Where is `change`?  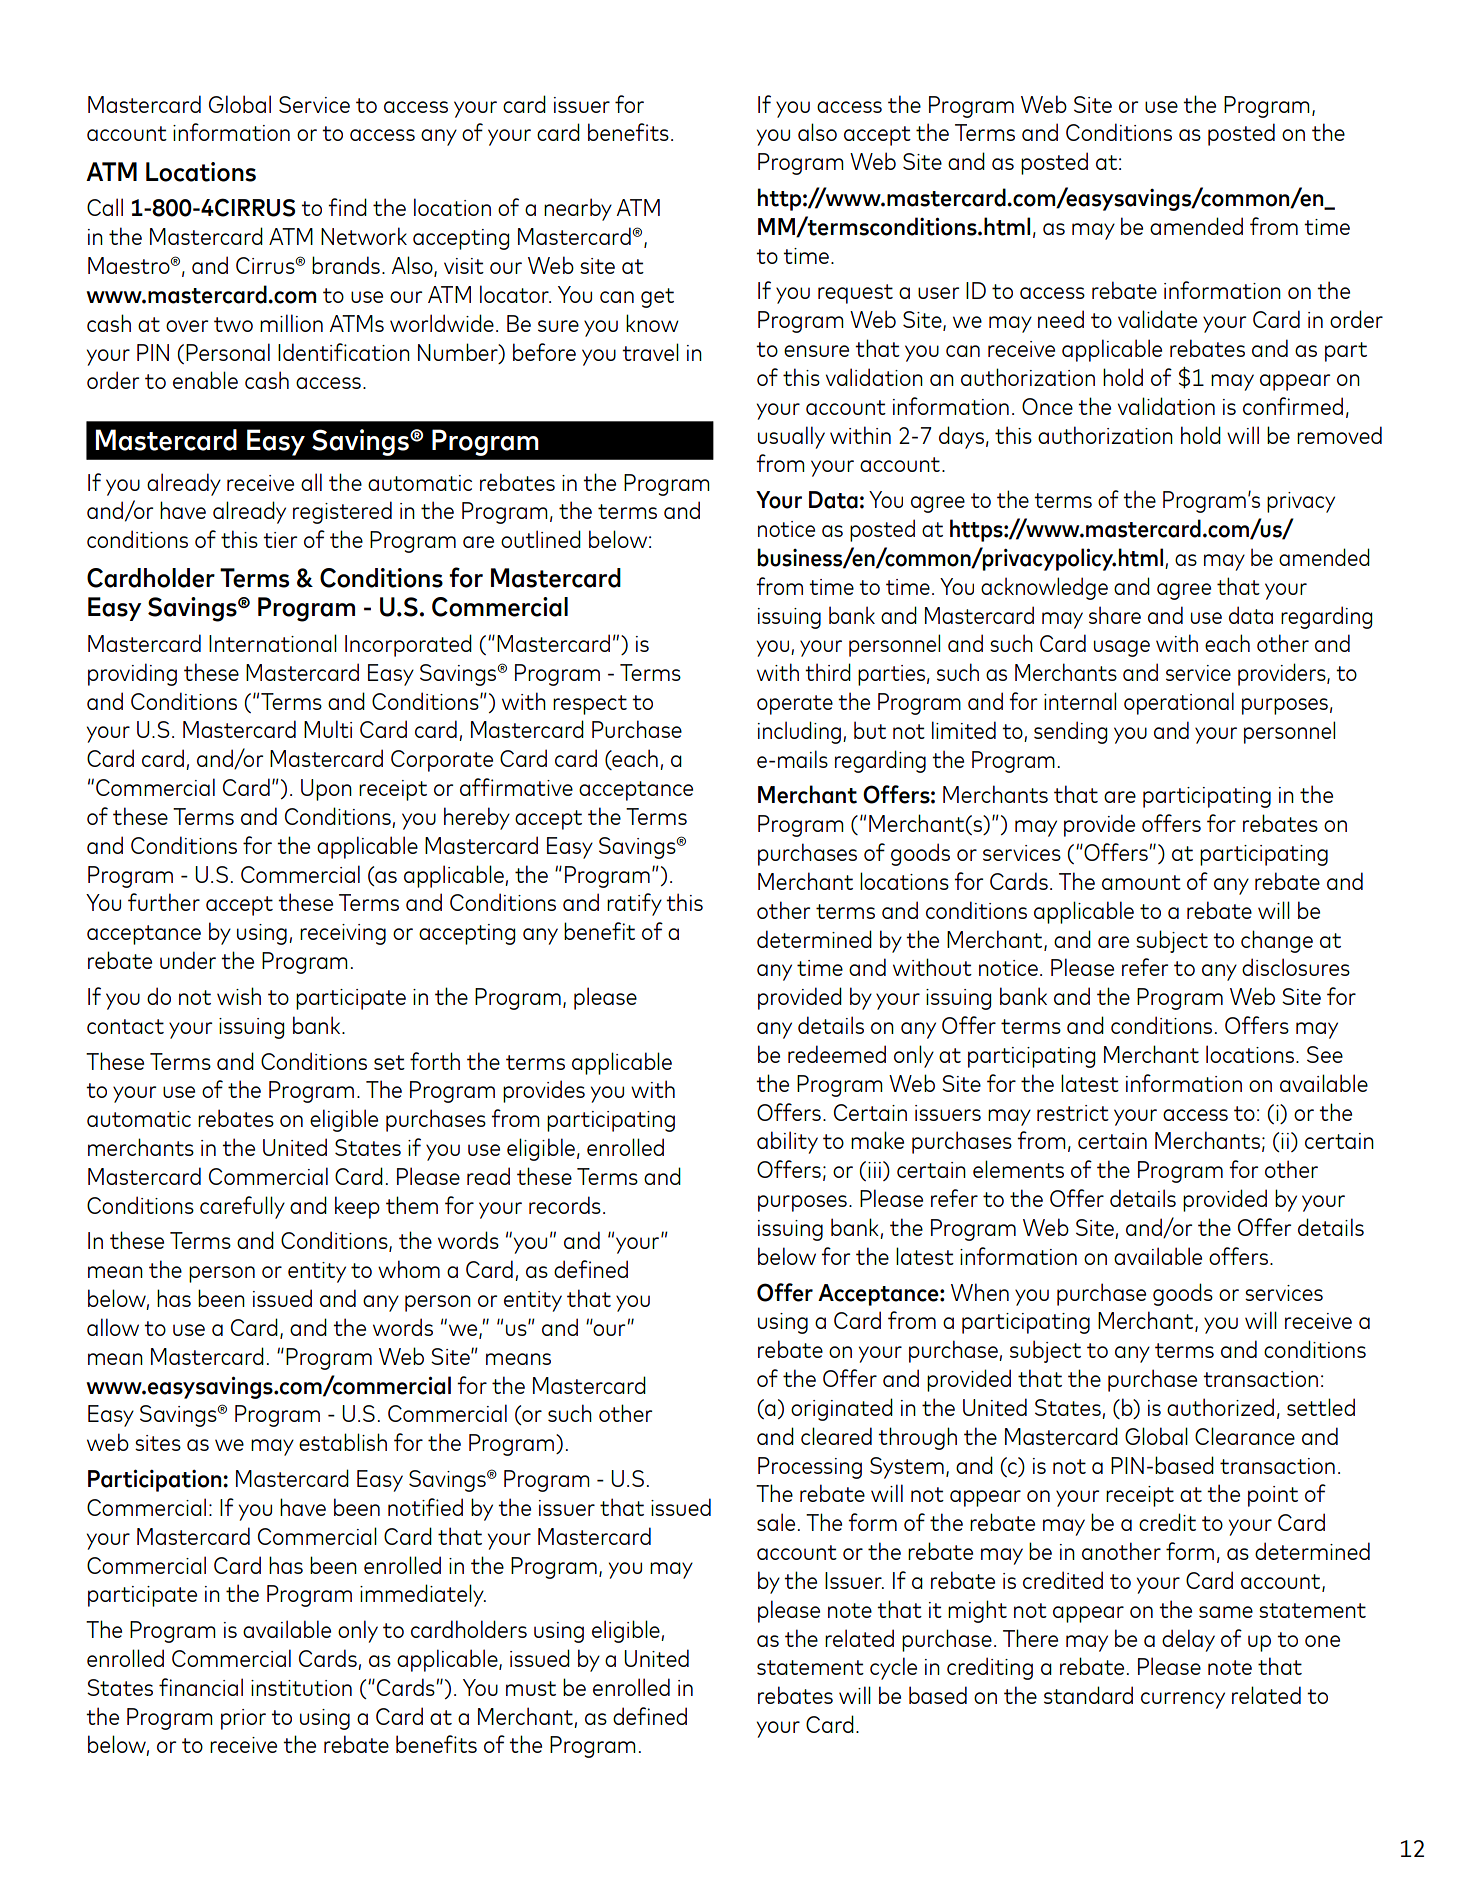
change is located at coordinates (1277, 941).
